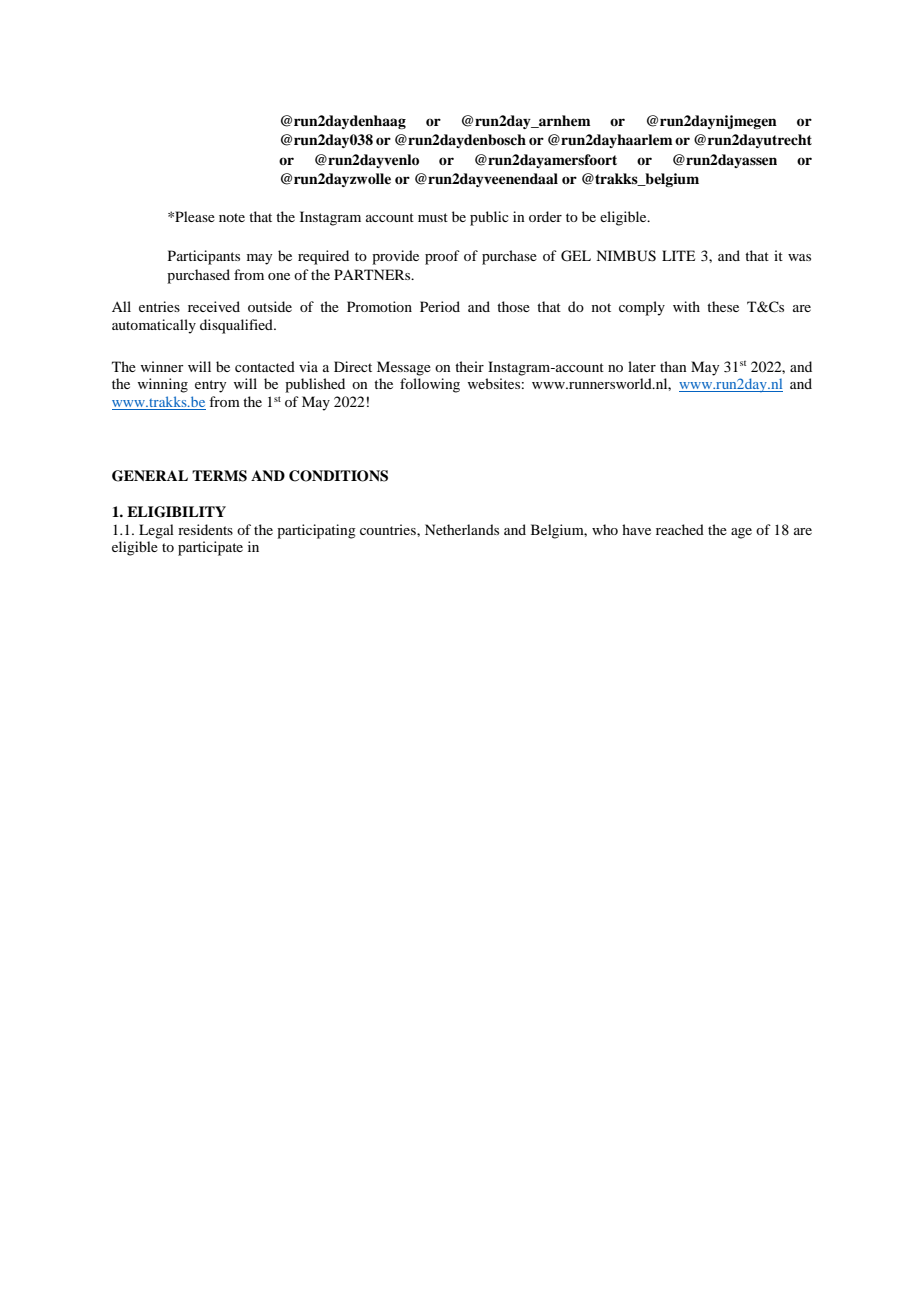  I want to click on Period, so click(440, 306).
